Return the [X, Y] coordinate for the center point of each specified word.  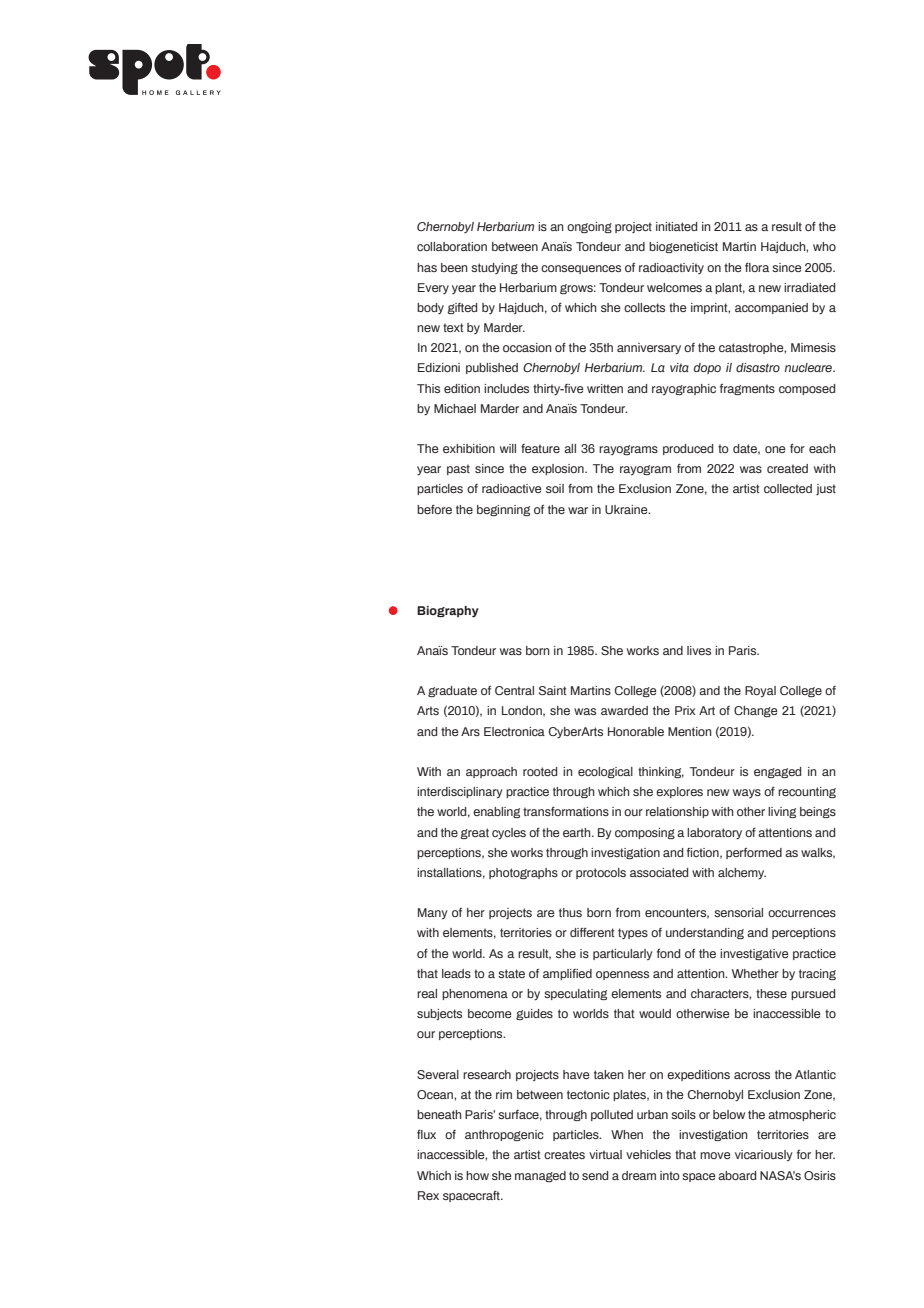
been [454, 267]
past [458, 469]
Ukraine [627, 509]
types [633, 933]
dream [639, 1175]
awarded [624, 710]
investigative [754, 954]
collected [788, 488]
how [477, 1175]
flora [757, 267]
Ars [470, 731]
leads [456, 973]
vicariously [764, 1155]
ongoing [589, 227]
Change [755, 711]
